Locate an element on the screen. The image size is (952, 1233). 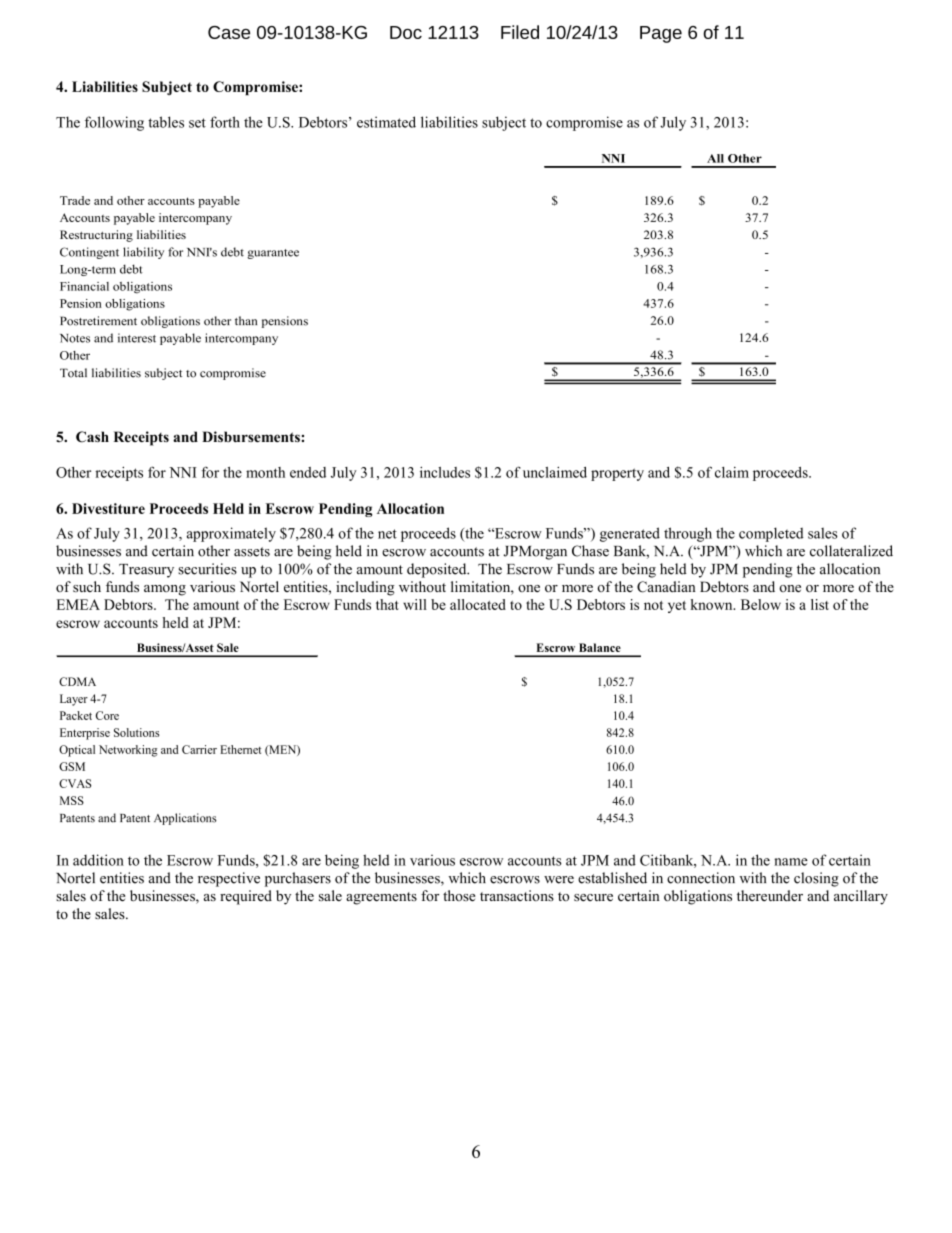
property is located at coordinates (617, 474).
